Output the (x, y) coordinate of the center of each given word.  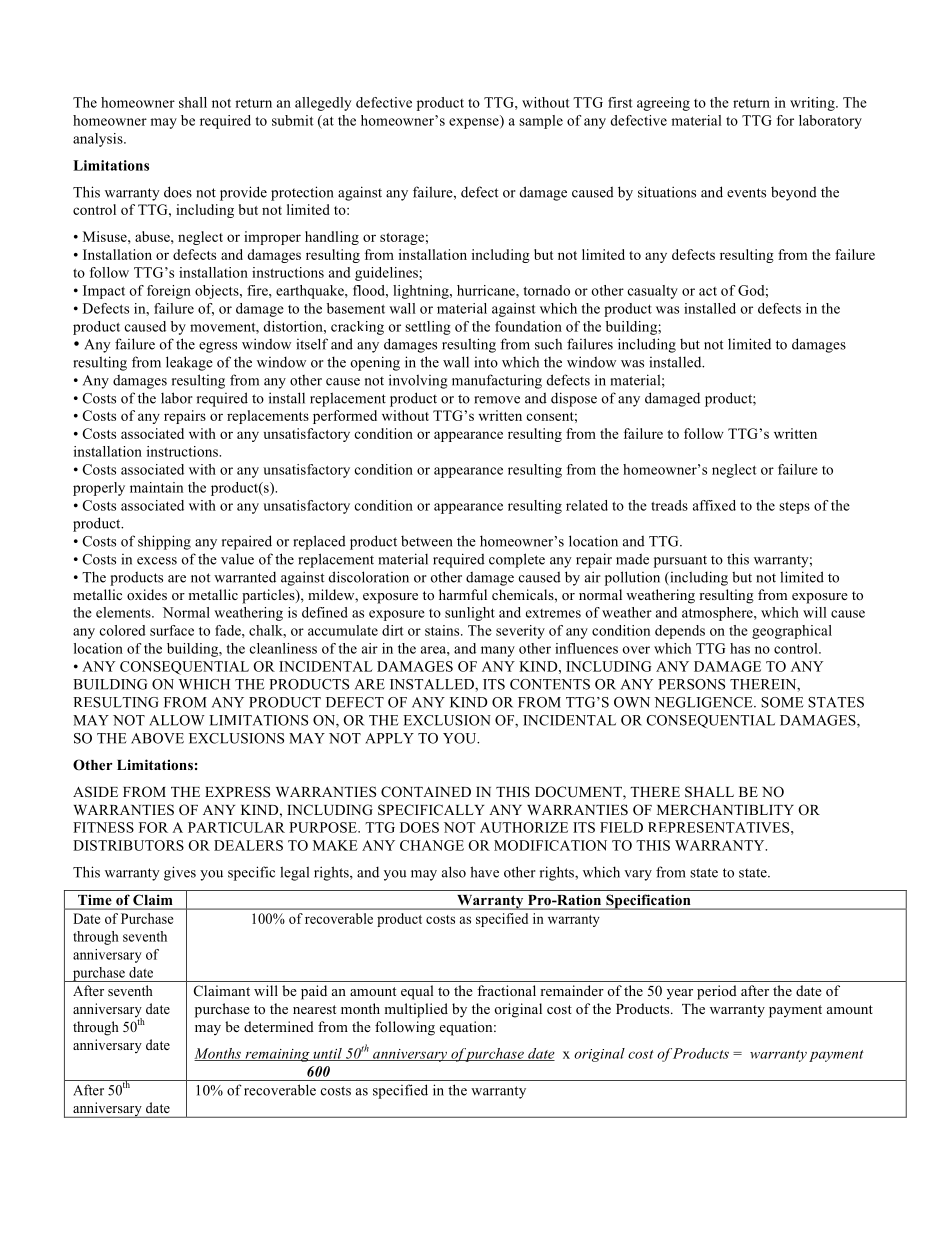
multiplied (416, 1010)
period (717, 992)
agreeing (663, 104)
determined (279, 1026)
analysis (99, 140)
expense (475, 123)
